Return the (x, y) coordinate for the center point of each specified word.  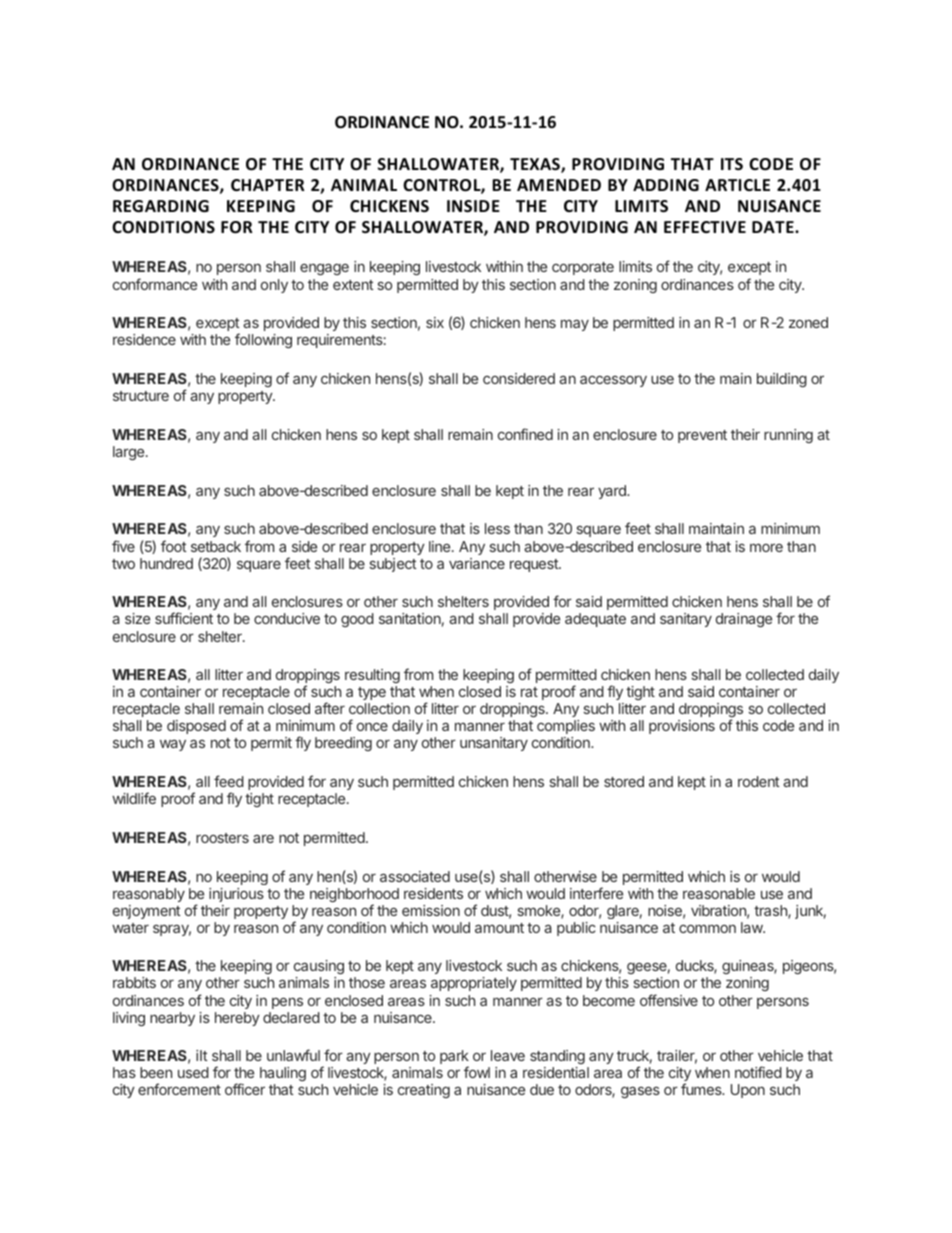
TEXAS (536, 165)
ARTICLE (737, 185)
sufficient (184, 618)
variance (477, 563)
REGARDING (161, 206)
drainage (744, 620)
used (193, 1072)
